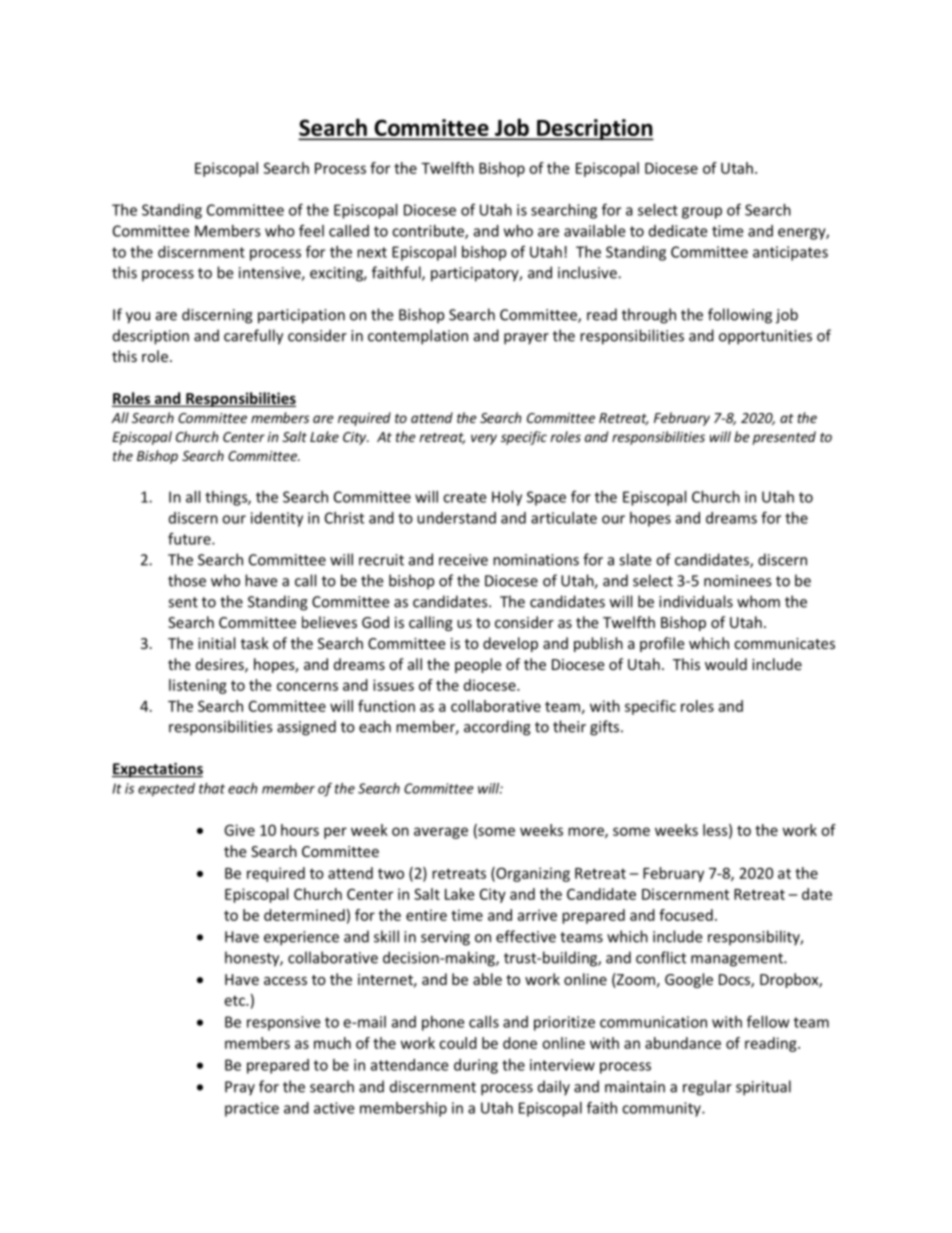 Image resolution: width=952 pixels, height=1233 pixels. What do you see at coordinates (429, 232) in the page?
I see `contribute` at bounding box center [429, 232].
